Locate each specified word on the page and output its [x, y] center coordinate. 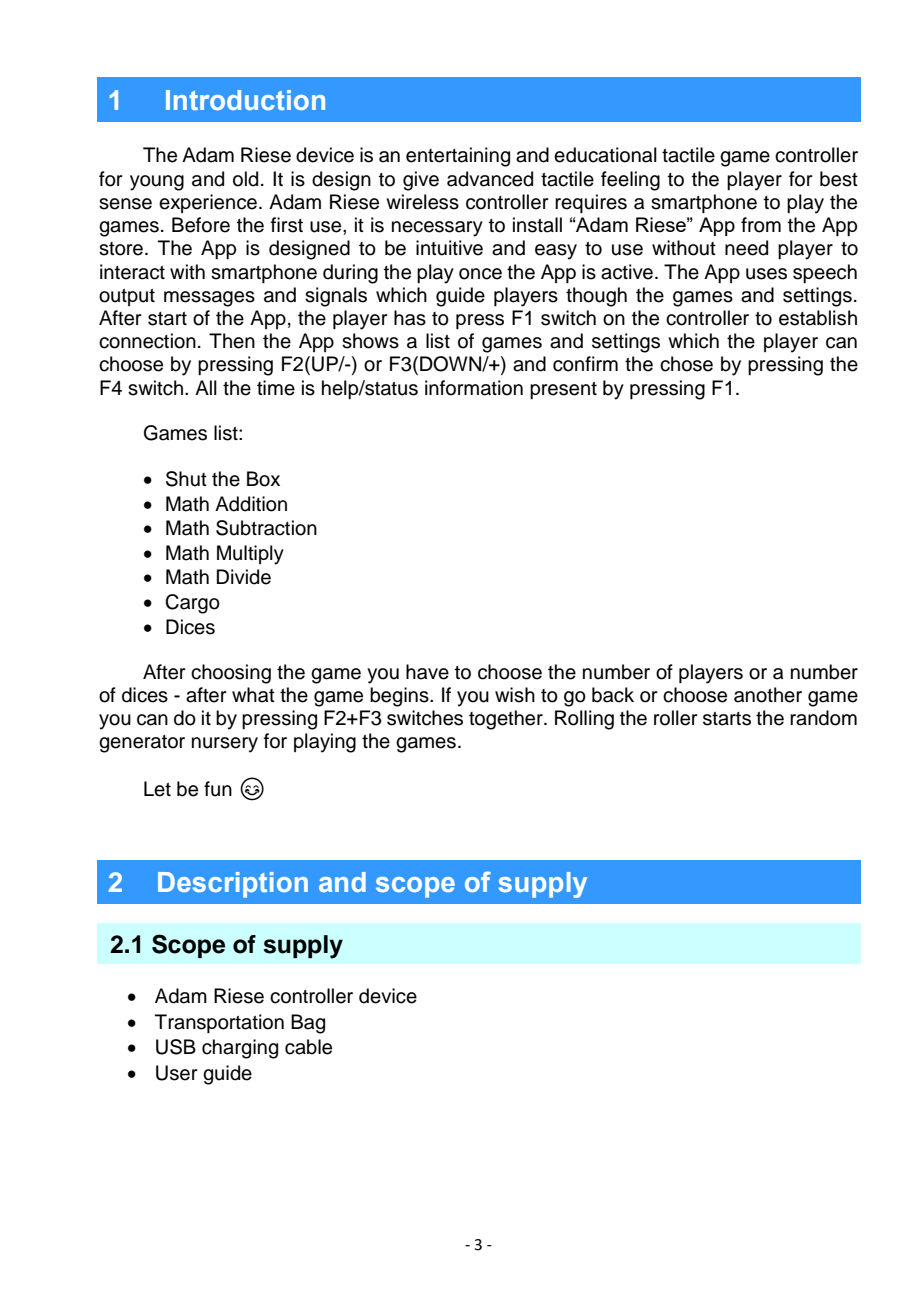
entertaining [458, 157]
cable [308, 1047]
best [839, 179]
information [474, 388]
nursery [225, 745]
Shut [186, 479]
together [507, 720]
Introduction [245, 100]
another [768, 695]
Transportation [219, 1023]
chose [686, 364]
